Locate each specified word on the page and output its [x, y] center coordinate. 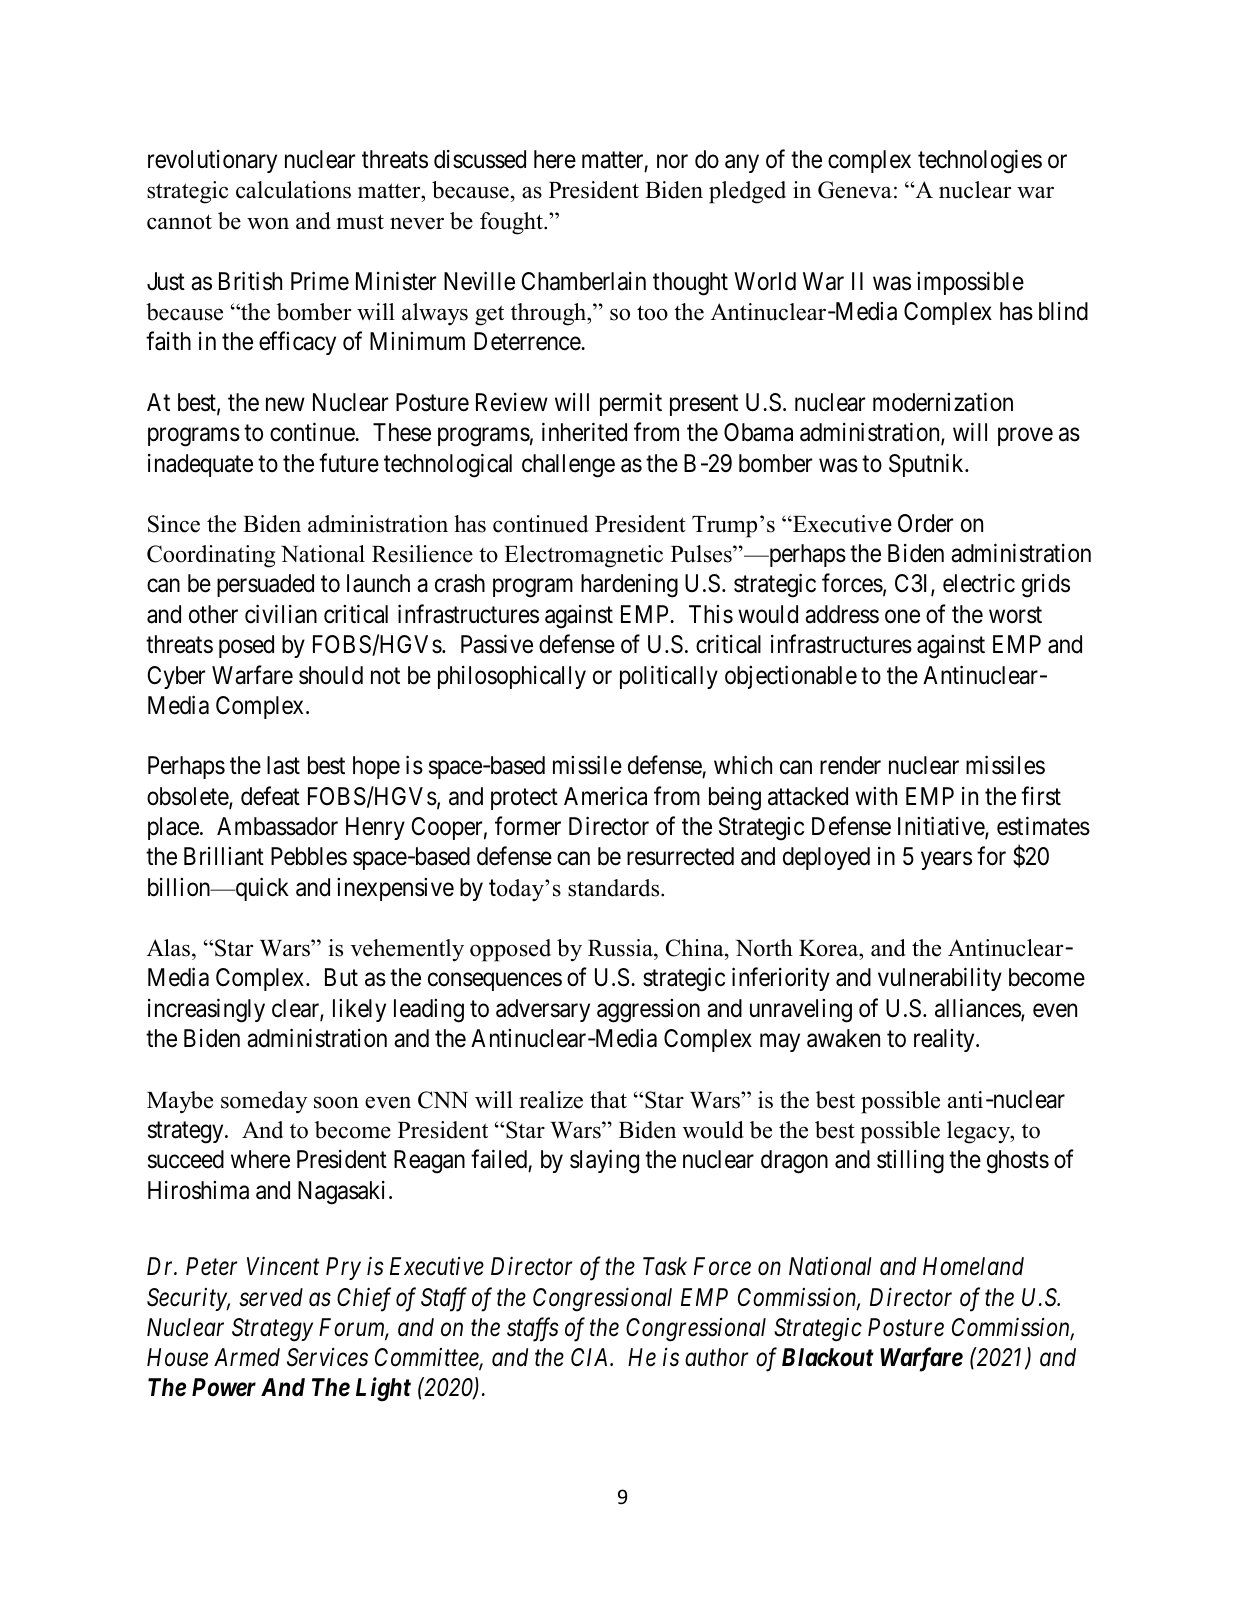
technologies [980, 162]
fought [512, 223]
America [605, 796]
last [283, 765]
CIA [591, 1357]
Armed [247, 1357]
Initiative [942, 827]
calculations [293, 190]
